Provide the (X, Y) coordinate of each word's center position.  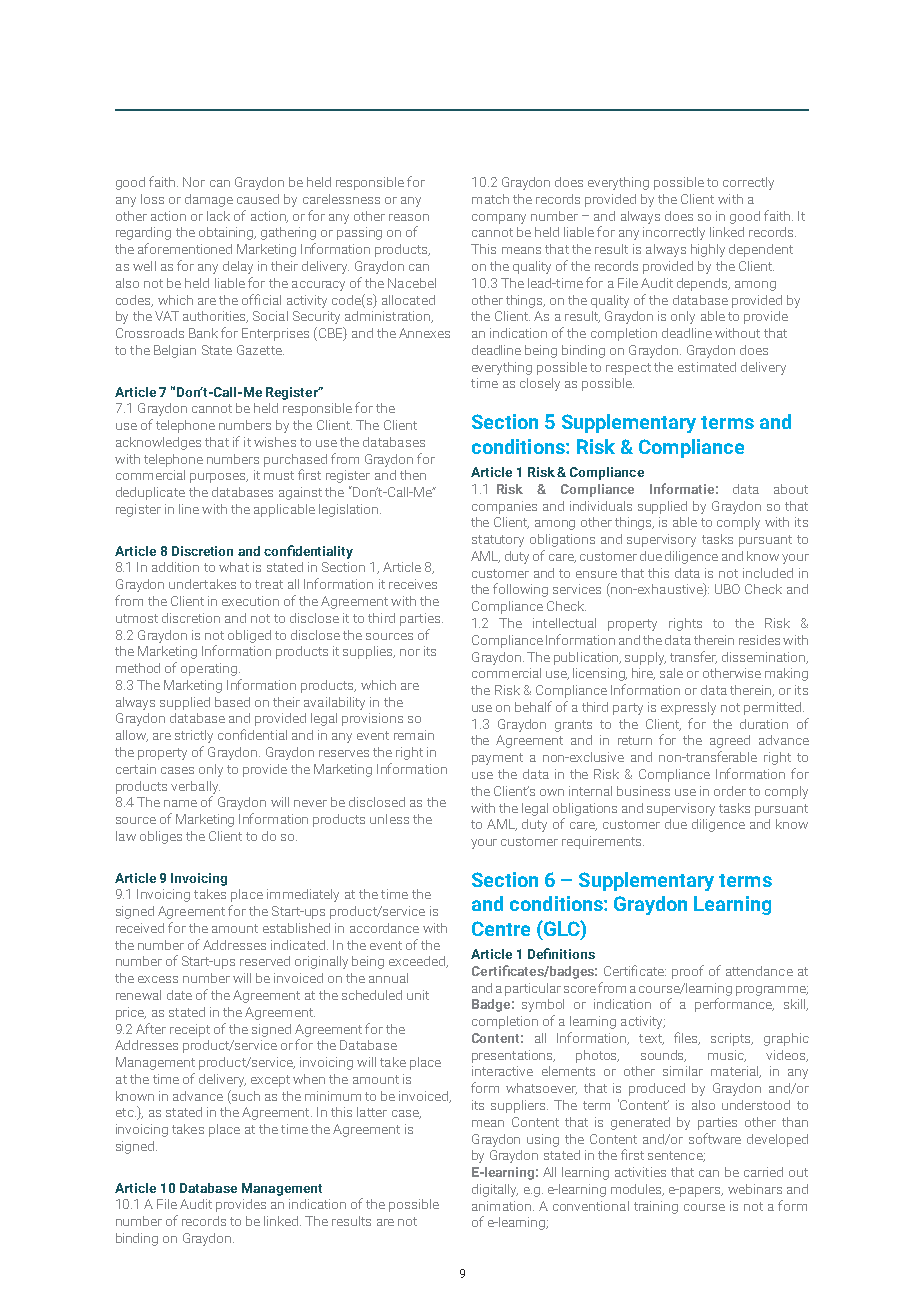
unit (418, 995)
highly (708, 250)
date (179, 995)
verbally (195, 787)
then (413, 475)
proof (688, 972)
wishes (275, 442)
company (499, 219)
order (730, 791)
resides (759, 640)
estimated (707, 367)
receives (413, 584)
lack (218, 216)
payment (497, 759)
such (245, 1095)
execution (250, 601)
